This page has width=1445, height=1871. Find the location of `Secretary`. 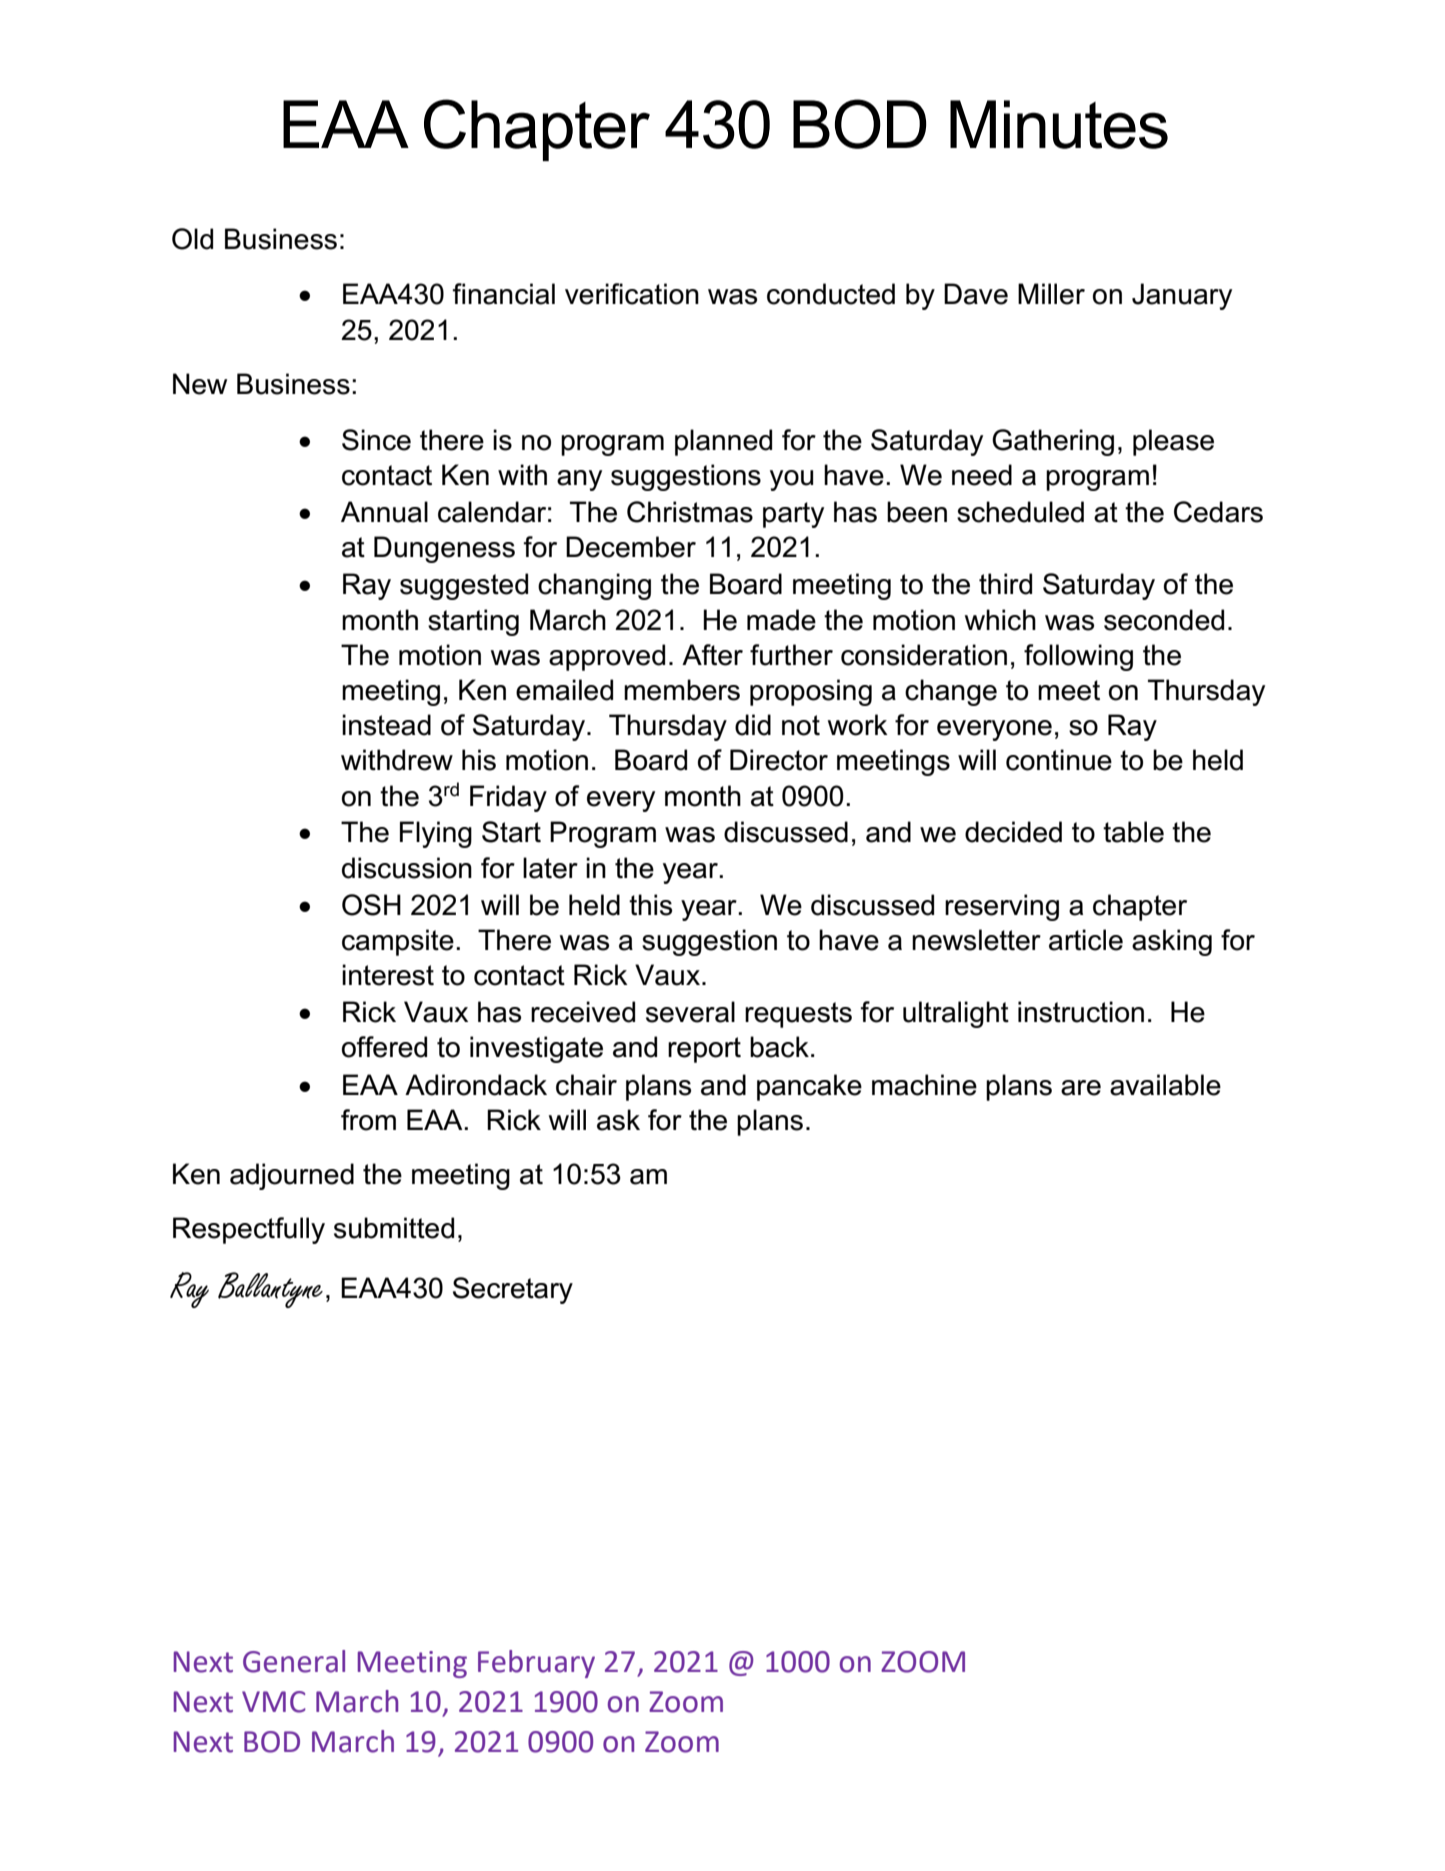

Secretary is located at coordinates (513, 1290).
